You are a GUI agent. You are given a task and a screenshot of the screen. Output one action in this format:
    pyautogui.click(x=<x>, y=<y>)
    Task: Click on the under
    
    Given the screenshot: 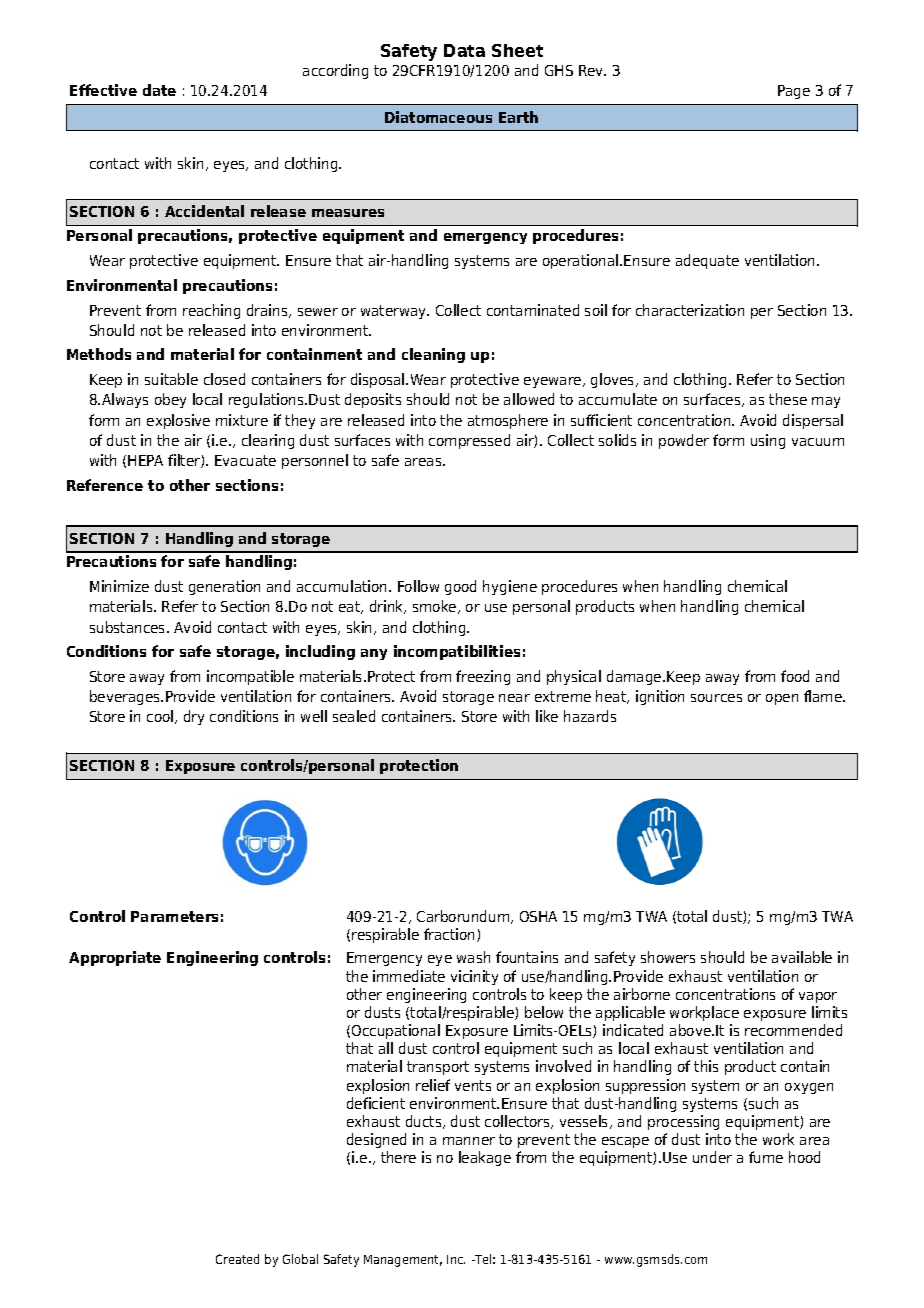 What is the action you would take?
    pyautogui.click(x=712, y=1157)
